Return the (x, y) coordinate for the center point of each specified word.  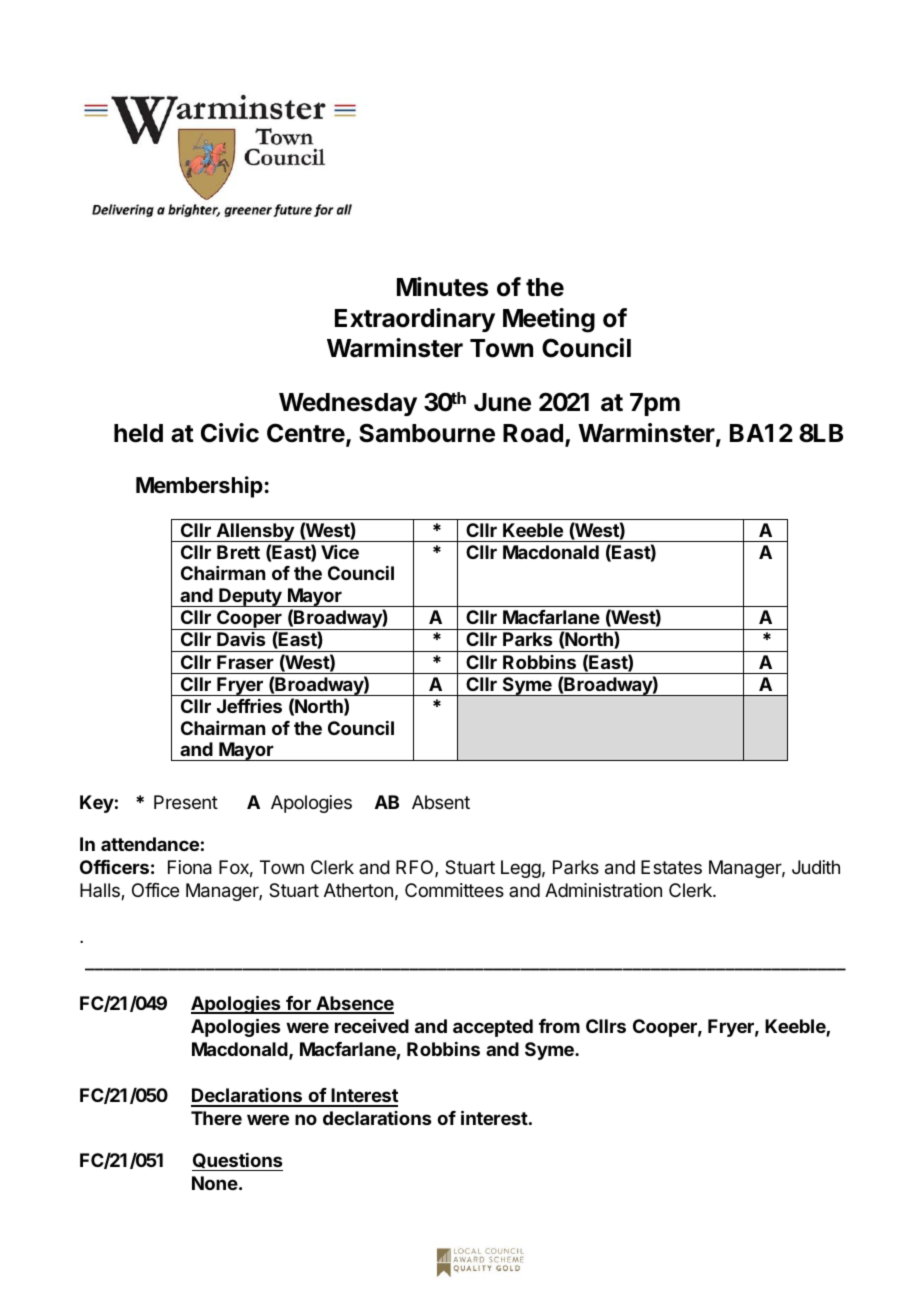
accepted (493, 1028)
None (215, 1183)
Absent (441, 802)
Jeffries (249, 706)
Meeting (549, 320)
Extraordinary (415, 320)
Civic (230, 433)
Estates (671, 867)
